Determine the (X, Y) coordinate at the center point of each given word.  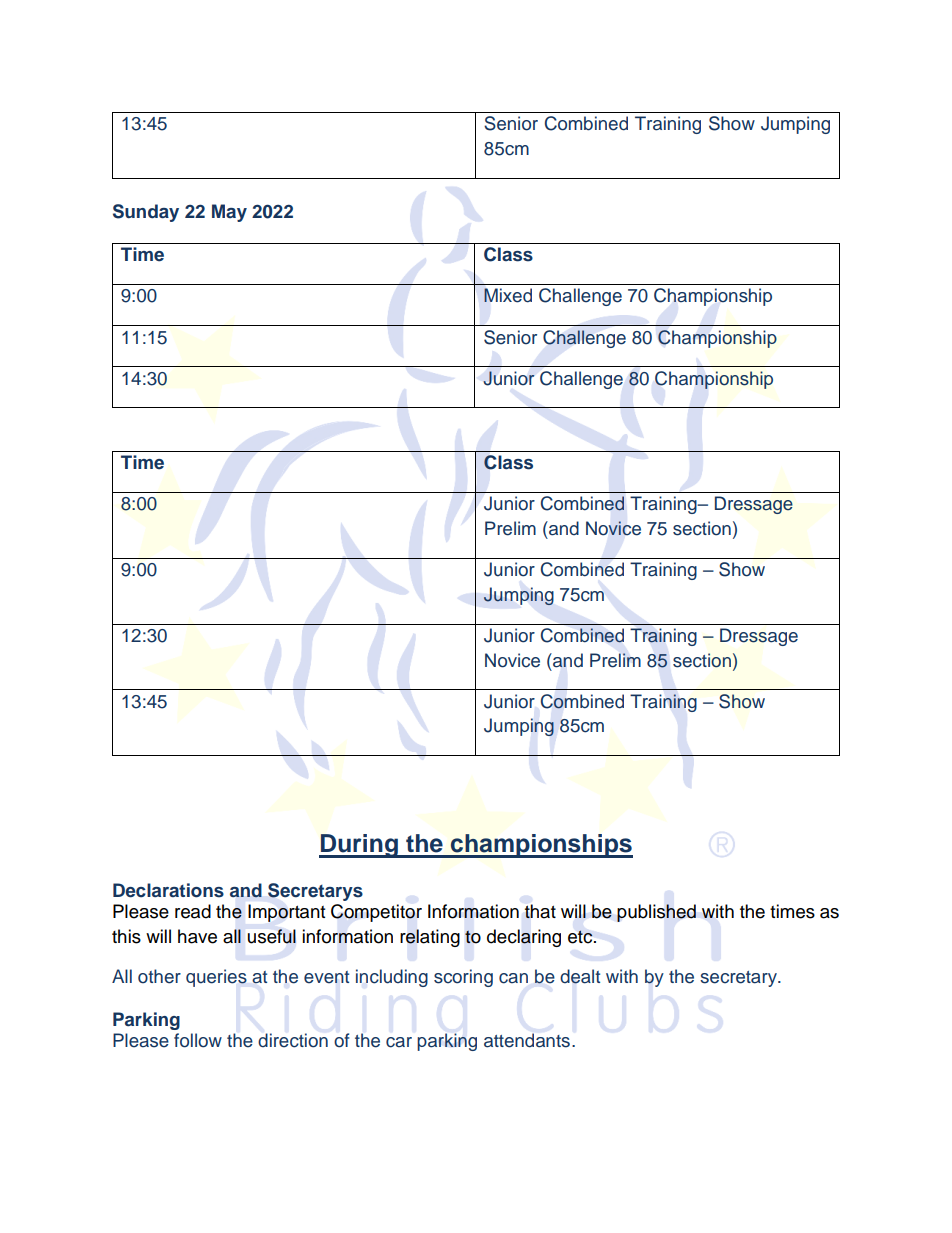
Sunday (146, 213)
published (656, 913)
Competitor (376, 913)
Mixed (508, 295)
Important (286, 913)
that (540, 911)
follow (198, 1040)
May (229, 213)
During (359, 846)
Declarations (168, 890)
